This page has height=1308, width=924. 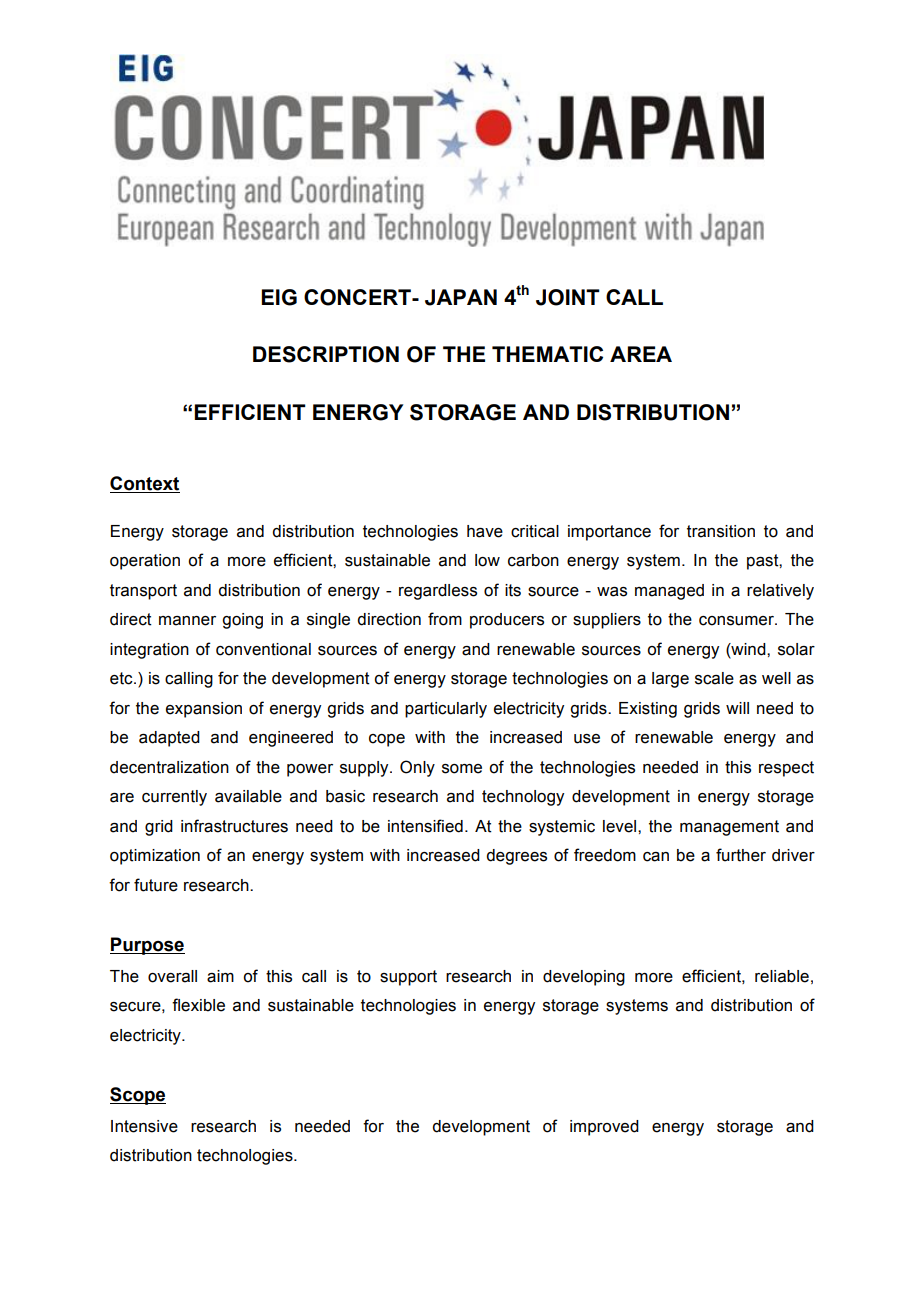 I want to click on will, so click(x=737, y=708).
